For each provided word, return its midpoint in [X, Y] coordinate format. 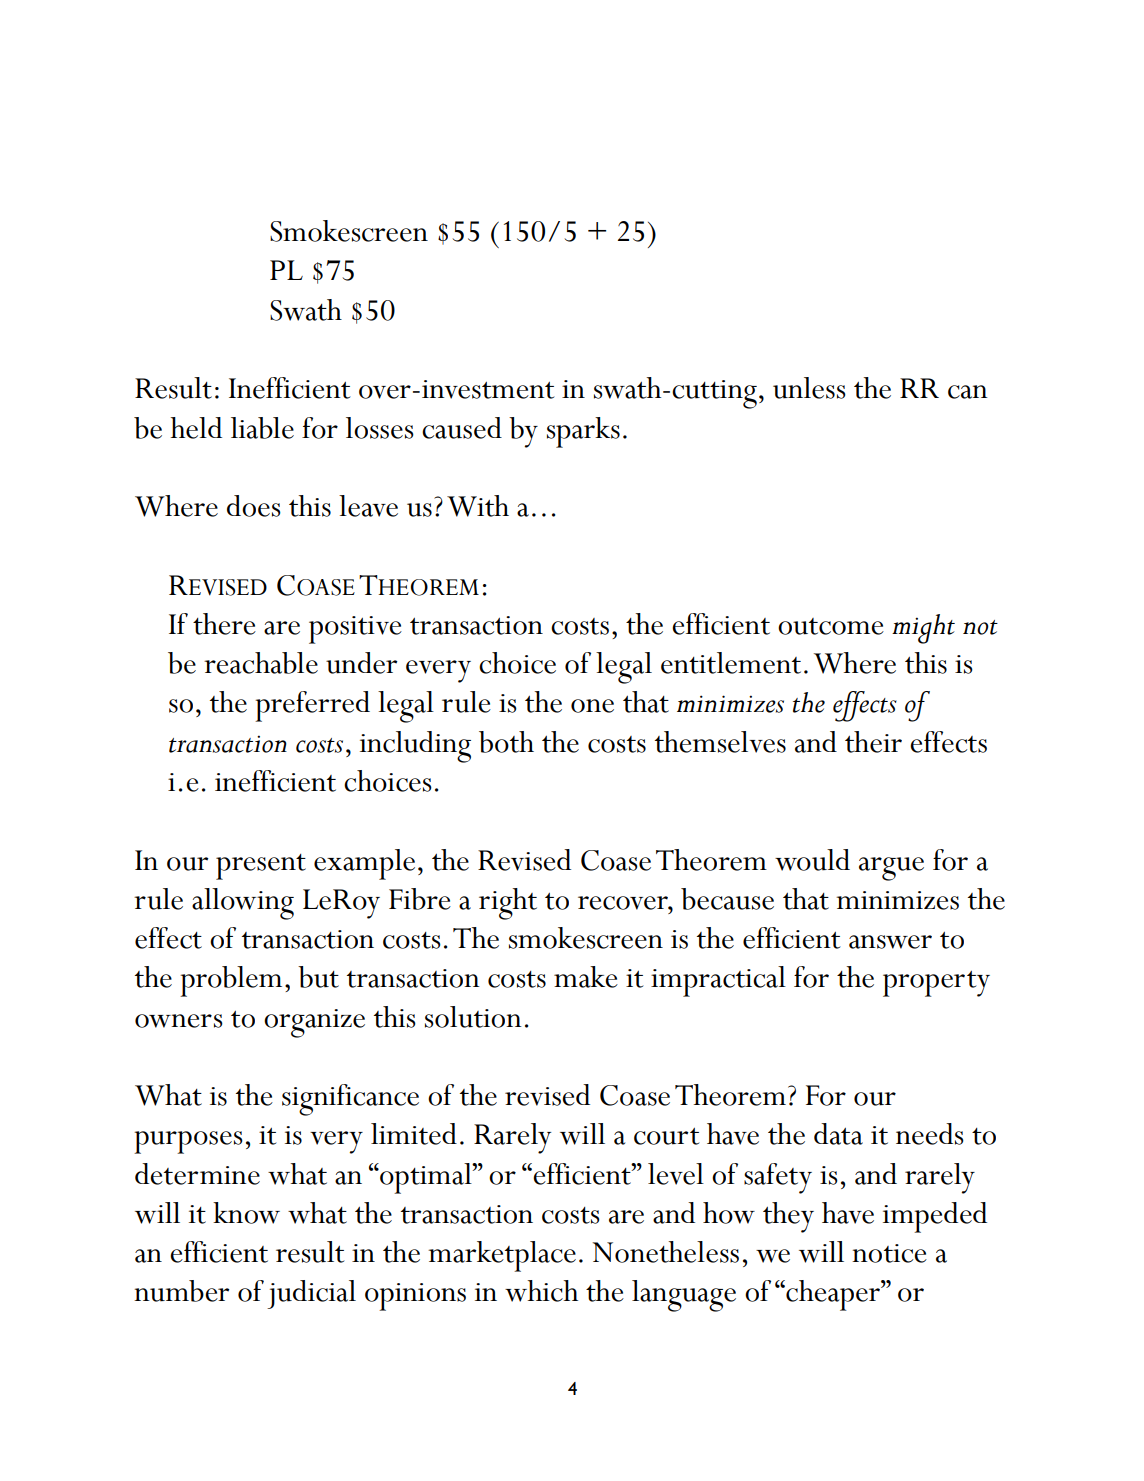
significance [350, 1100]
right [508, 904]
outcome [831, 626]
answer [890, 942]
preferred [312, 706]
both [506, 742]
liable [262, 428]
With [478, 506]
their [873, 742]
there [224, 624]
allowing [243, 904]
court [667, 1136]
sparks [583, 432]
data [838, 1134]
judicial [311, 1294]
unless [809, 388]
